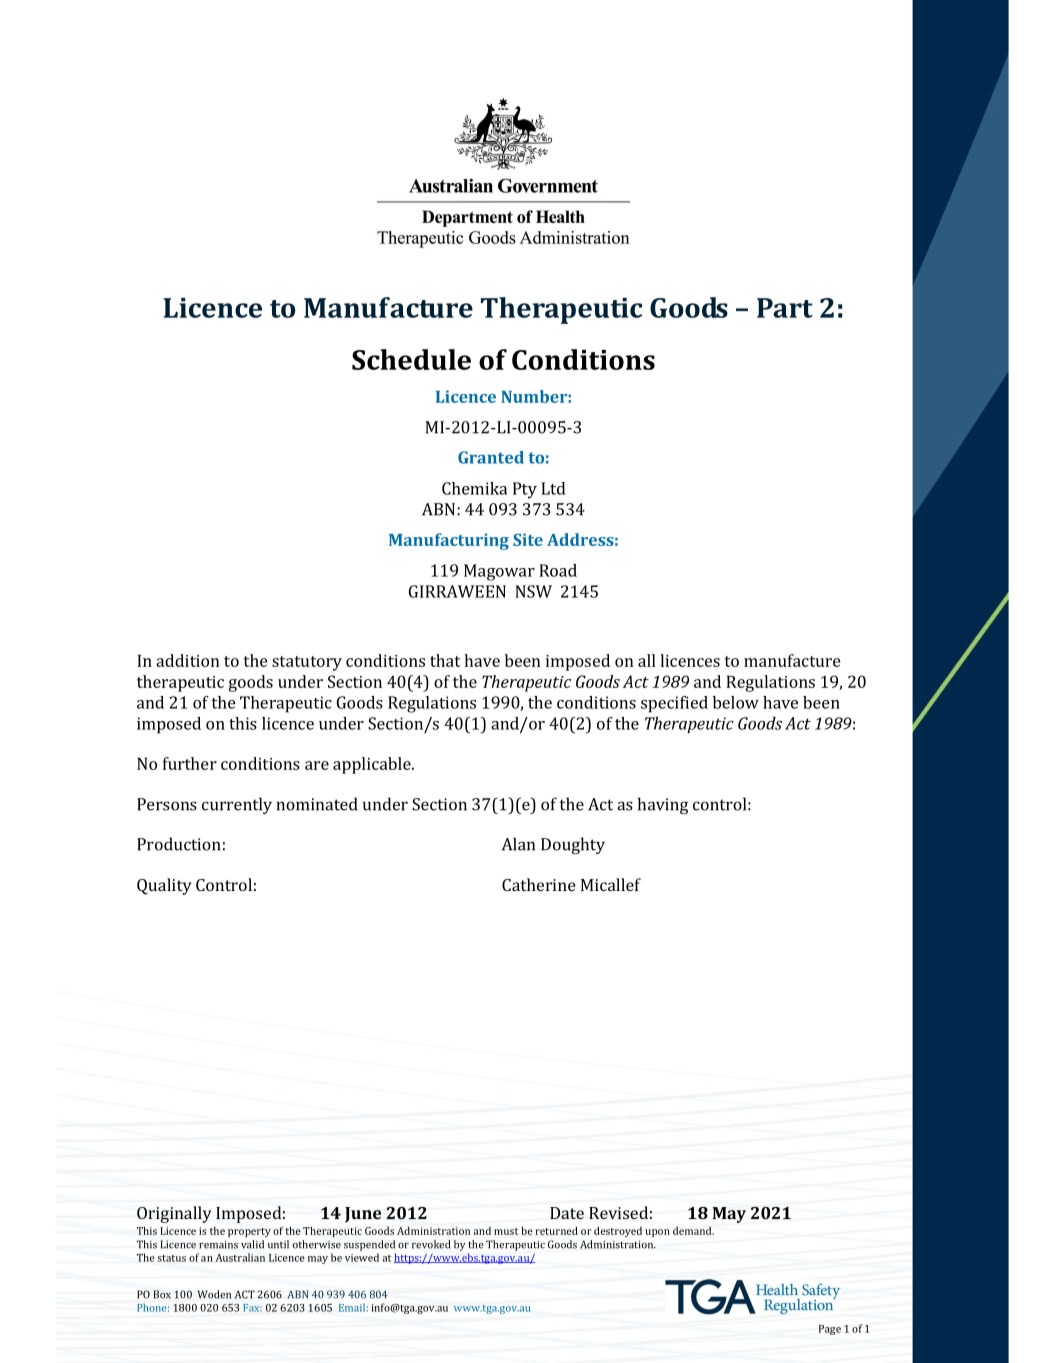  What do you see at coordinates (830, 1330) in the screenshot?
I see `Page` at bounding box center [830, 1330].
